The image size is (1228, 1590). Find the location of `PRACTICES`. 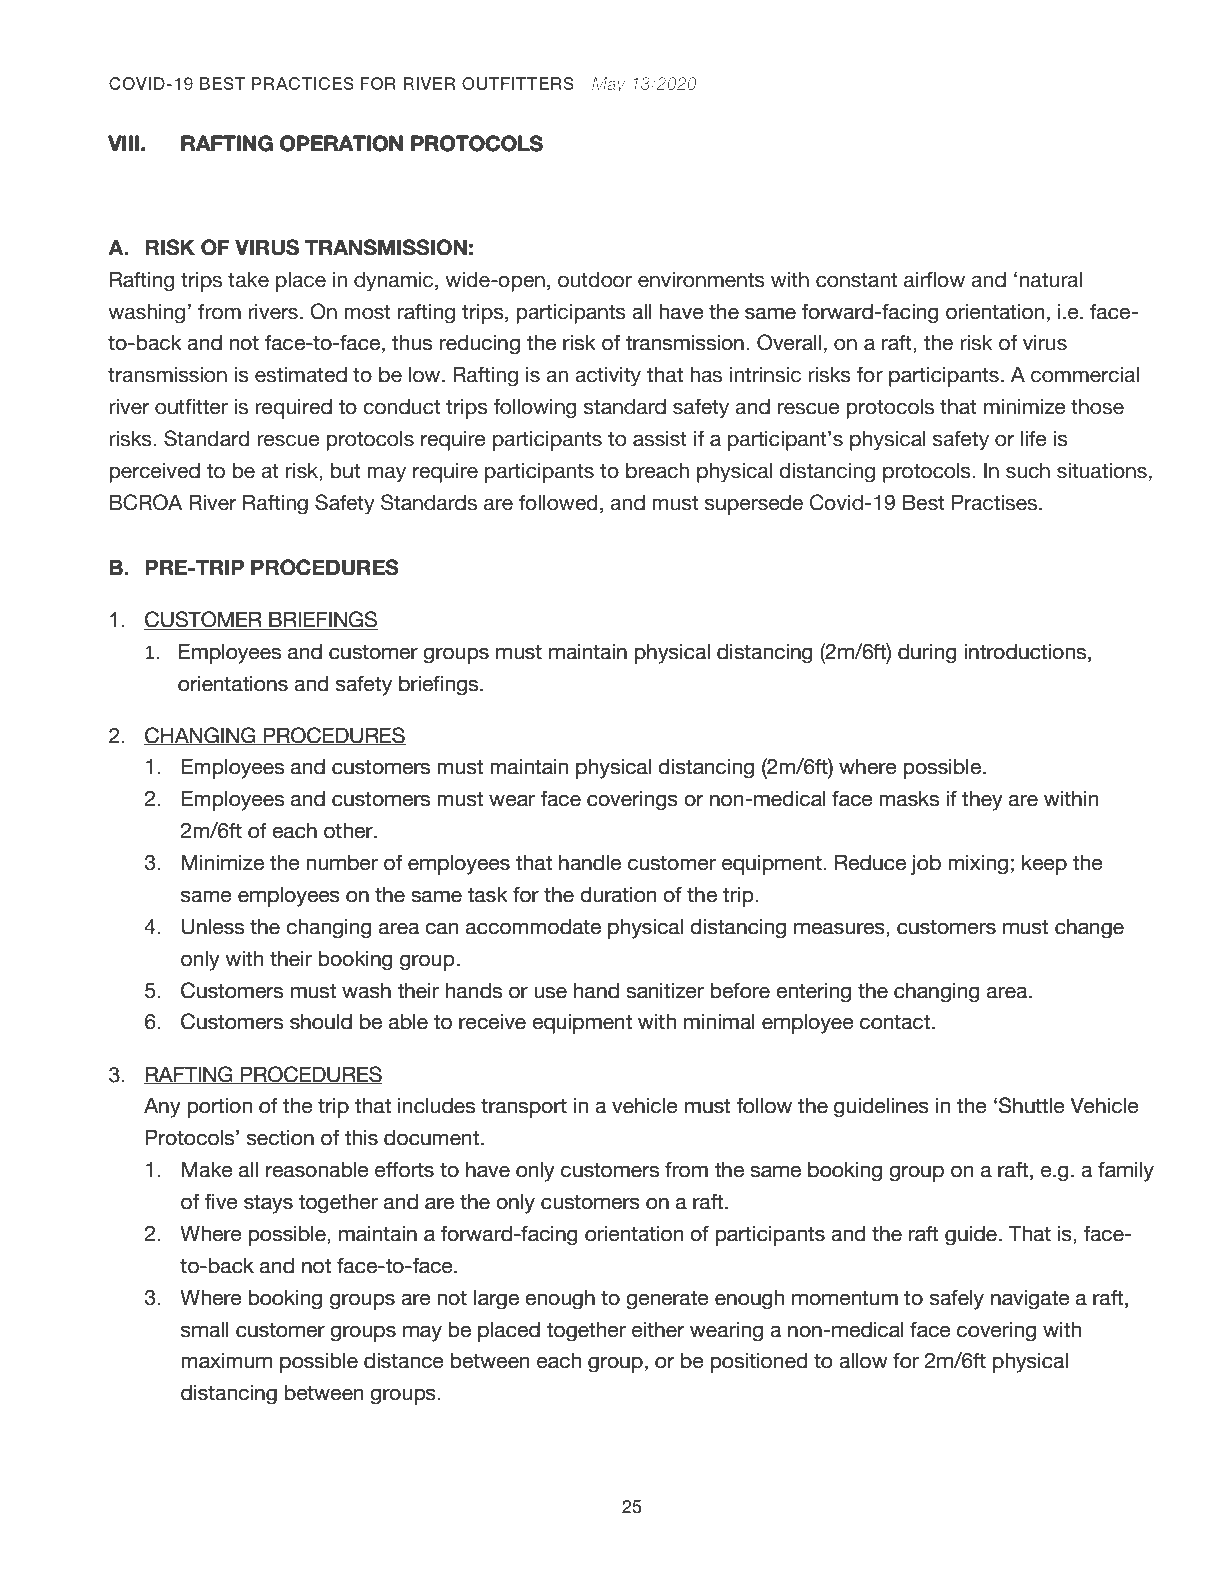

PRACTICES is located at coordinates (302, 83).
